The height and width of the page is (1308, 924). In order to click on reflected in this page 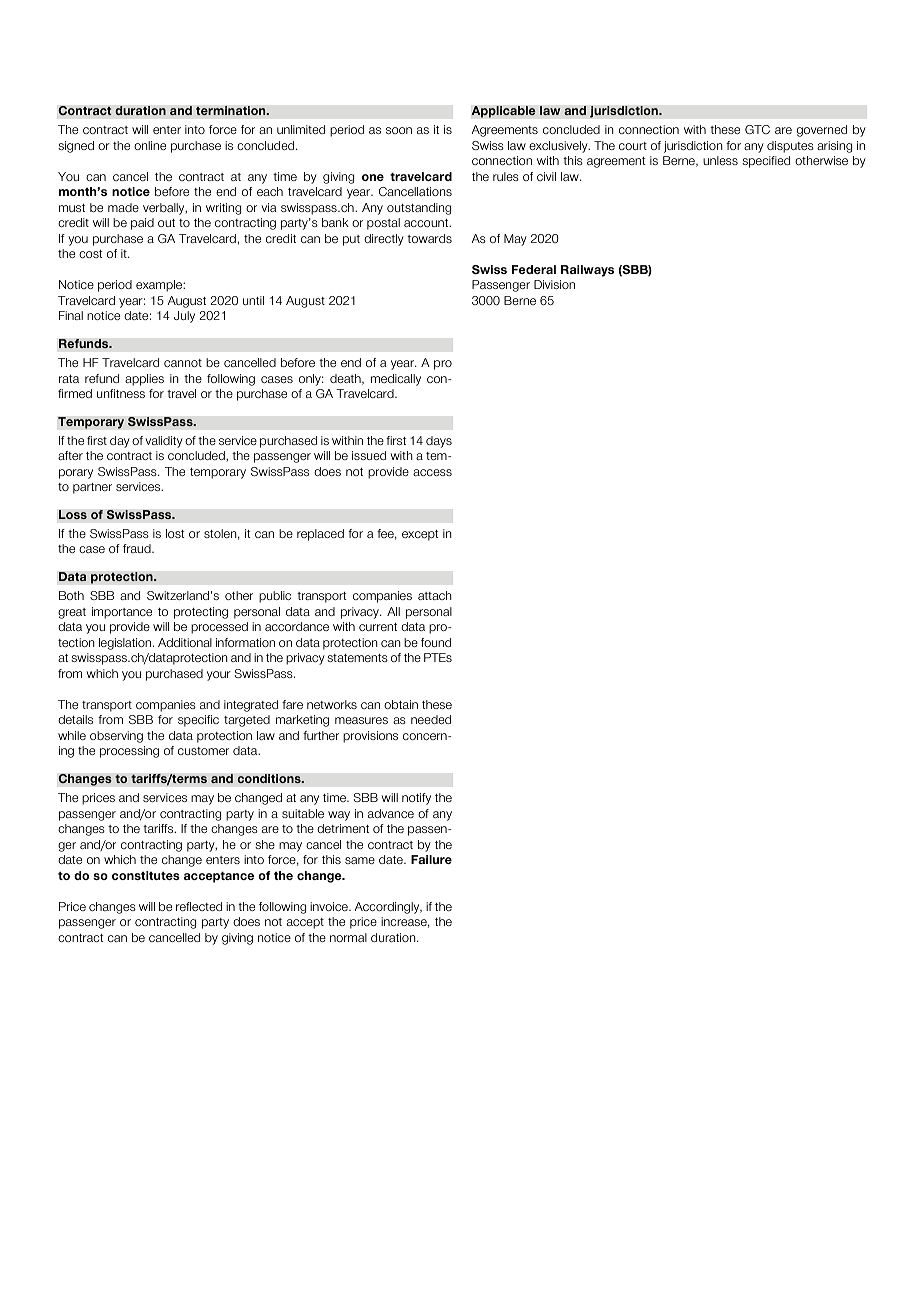, I will do `click(199, 906)`.
